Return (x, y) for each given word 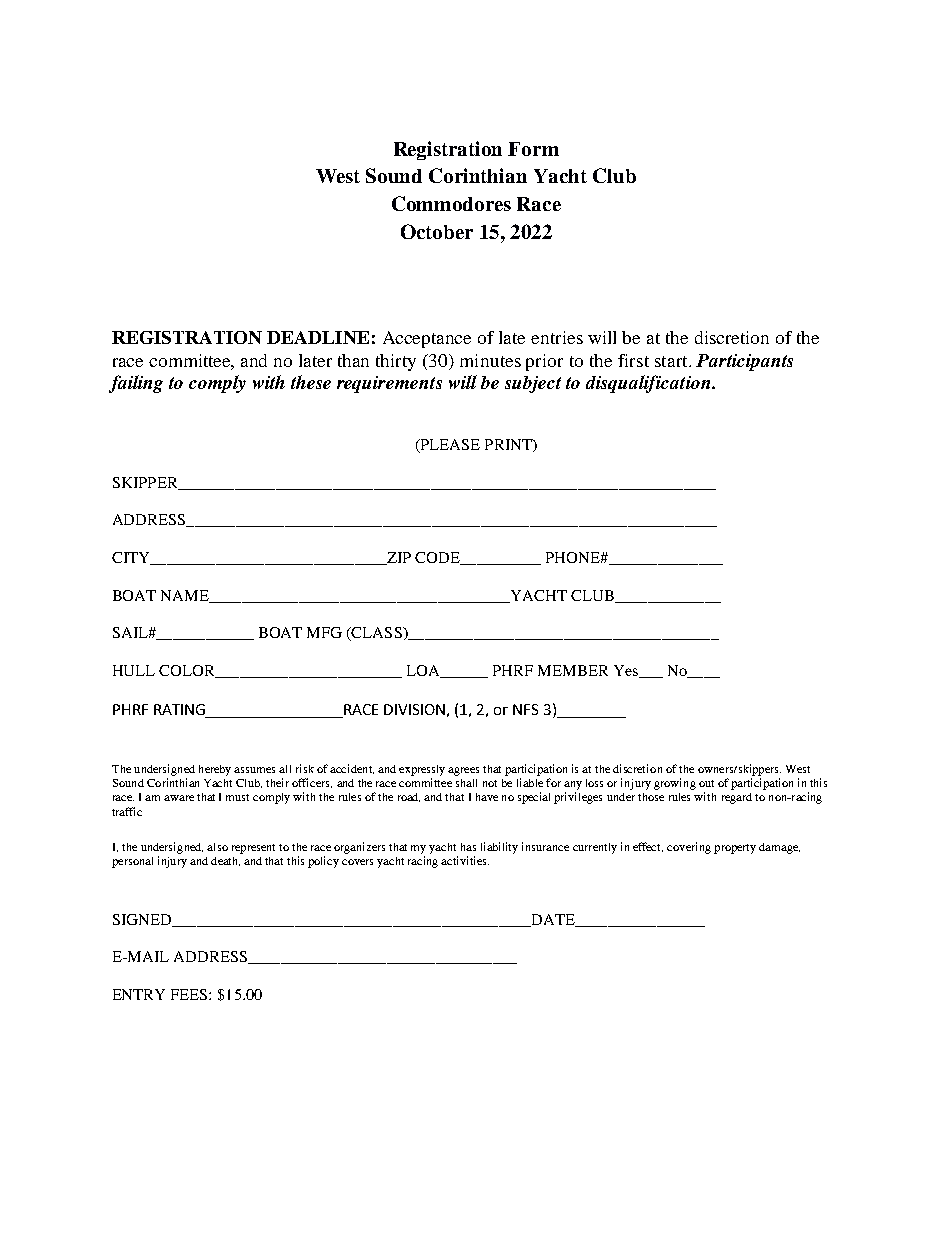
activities (465, 860)
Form (533, 149)
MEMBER (573, 670)
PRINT (509, 445)
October (437, 231)
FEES (190, 994)
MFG (324, 632)
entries (557, 337)
